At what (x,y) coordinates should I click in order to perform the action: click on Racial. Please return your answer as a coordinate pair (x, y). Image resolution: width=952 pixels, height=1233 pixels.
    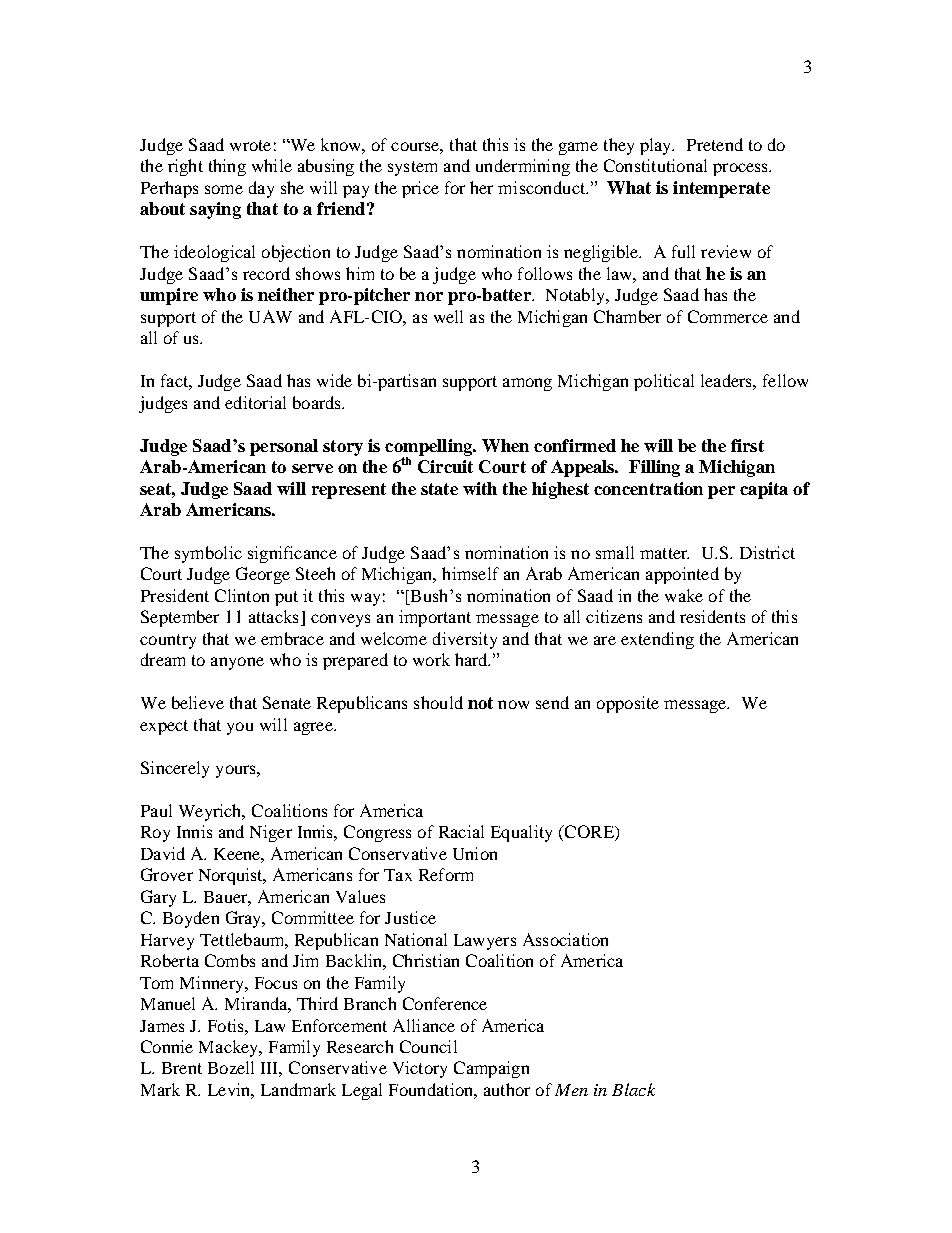
    Looking at the image, I should click on (461, 831).
